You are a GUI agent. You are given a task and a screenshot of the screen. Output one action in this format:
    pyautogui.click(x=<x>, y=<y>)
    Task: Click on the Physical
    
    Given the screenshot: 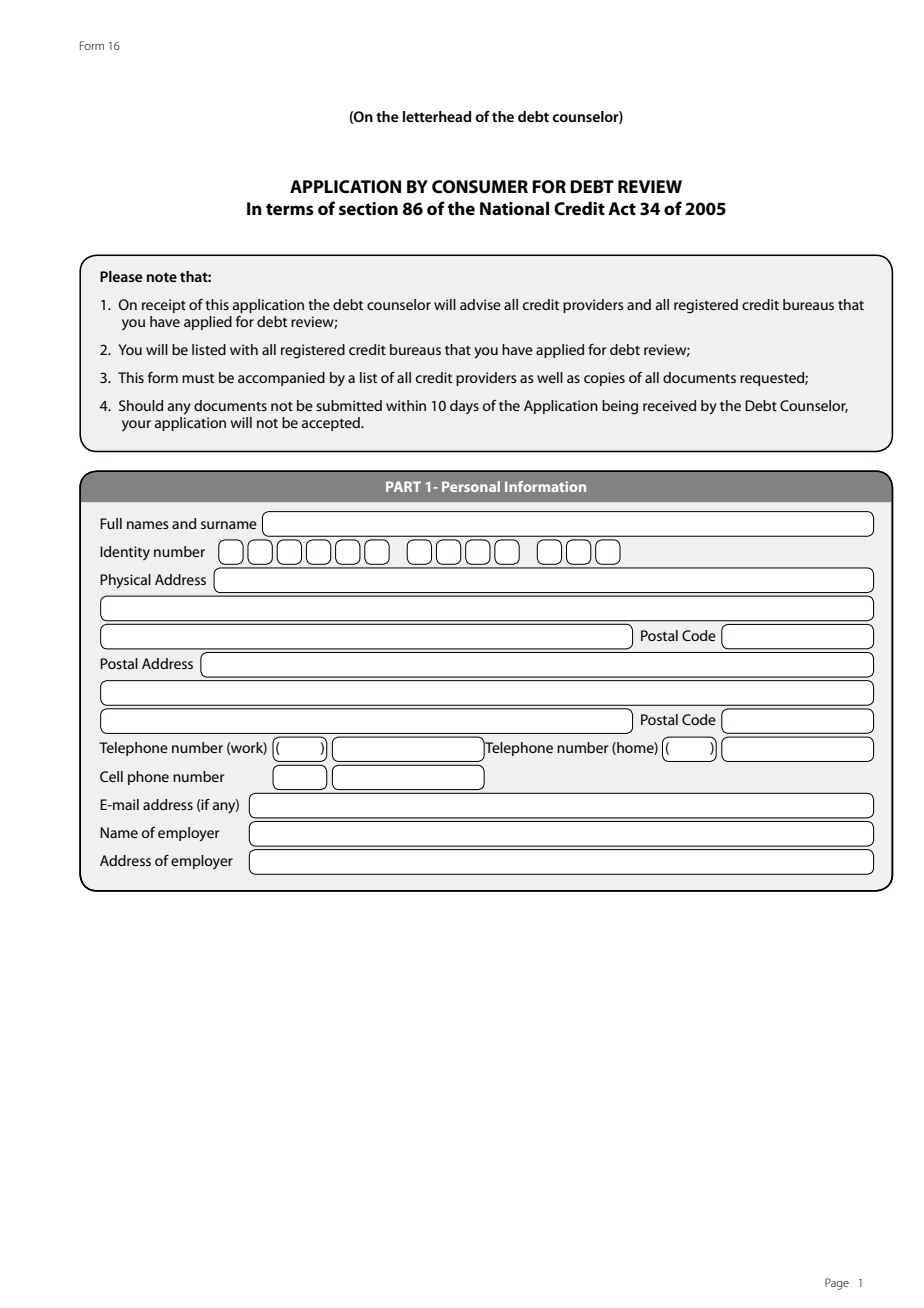 What is the action you would take?
    pyautogui.click(x=125, y=581)
